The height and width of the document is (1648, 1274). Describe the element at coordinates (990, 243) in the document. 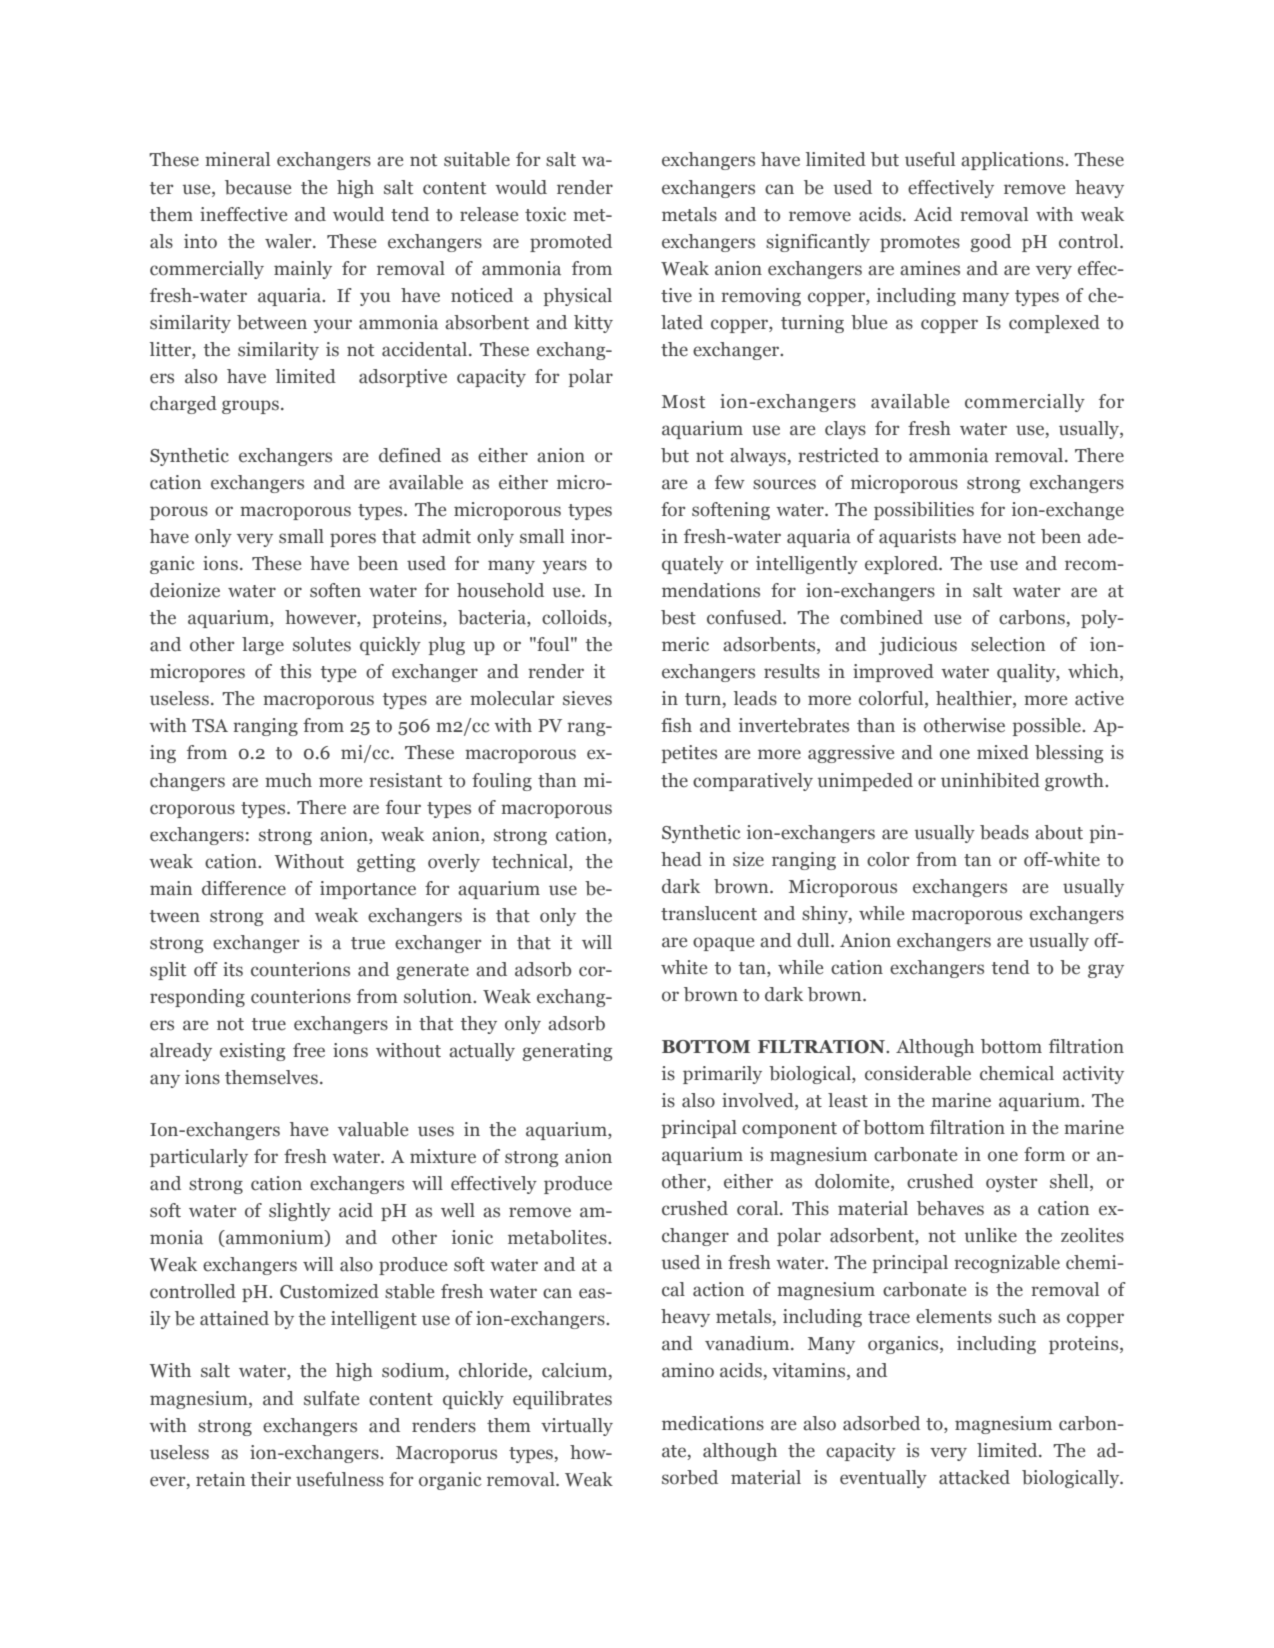

I see `good` at that location.
